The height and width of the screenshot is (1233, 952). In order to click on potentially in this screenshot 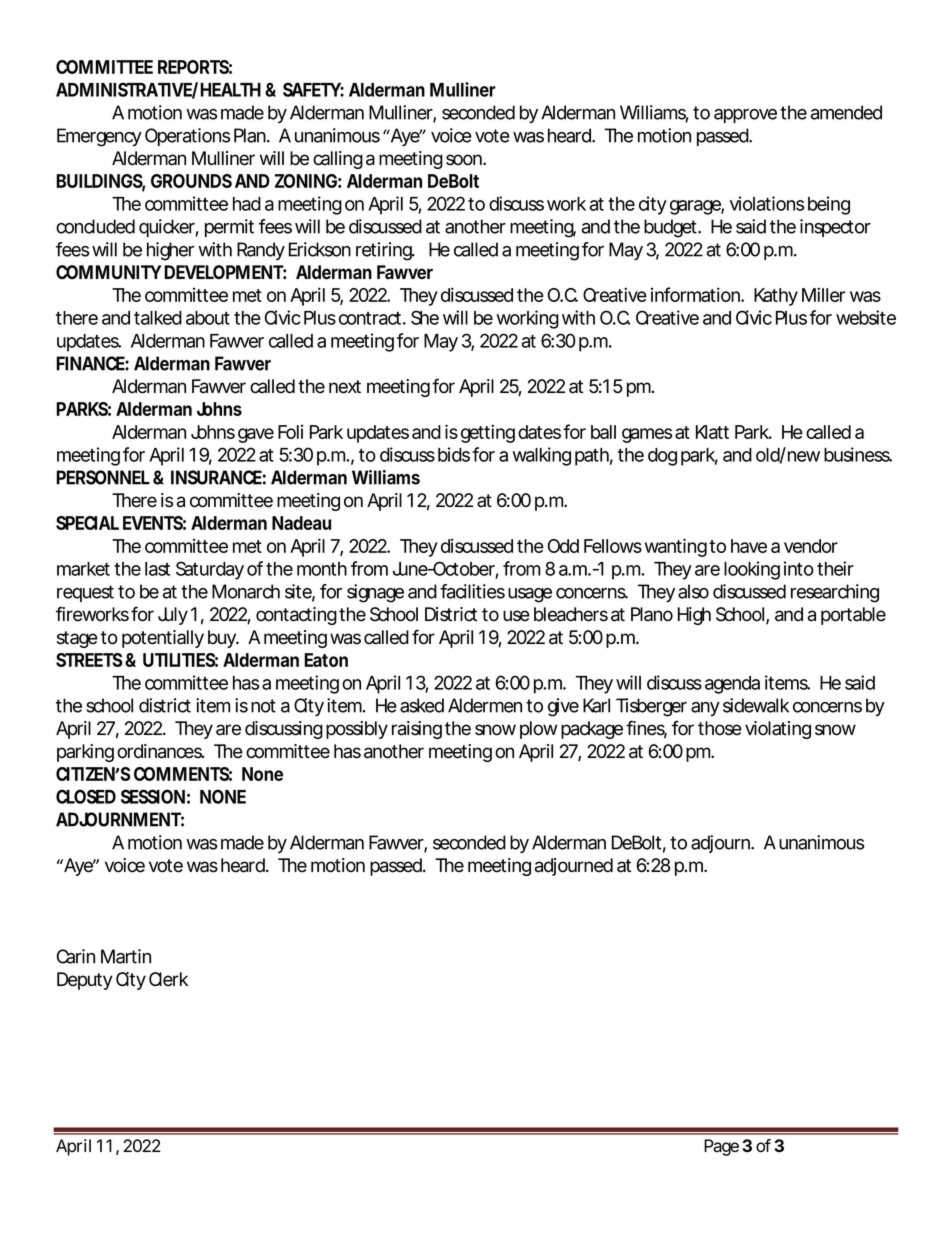, I will do `click(163, 639)`.
